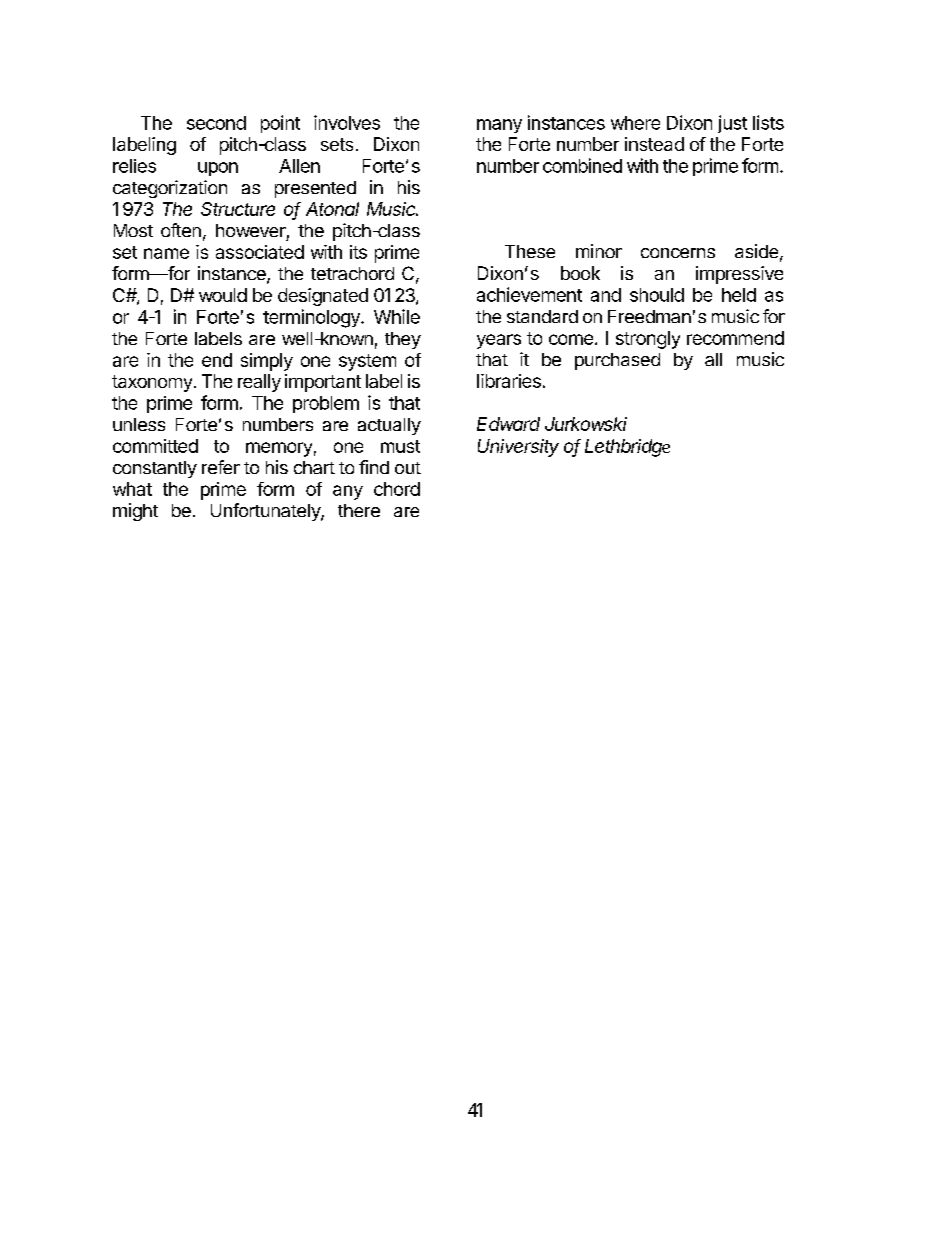  I want to click on second, so click(216, 123).
